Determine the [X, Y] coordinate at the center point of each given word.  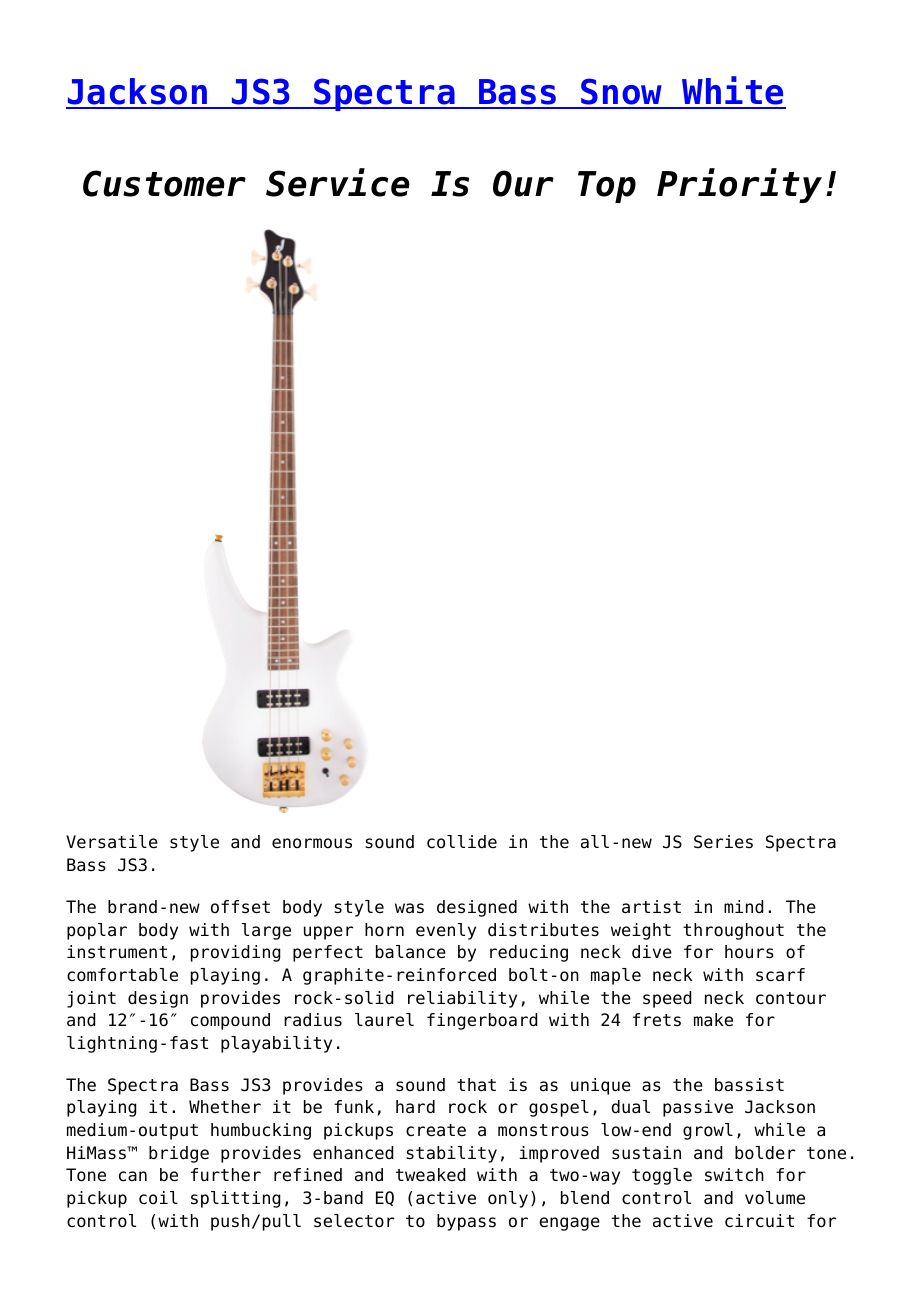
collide [462, 842]
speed [667, 999]
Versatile [112, 842]
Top [607, 187]
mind [743, 907]
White [733, 92]
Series [723, 842]
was [409, 908]
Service [338, 182]
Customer [164, 183]
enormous [312, 843]
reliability [462, 999]
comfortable [122, 975]
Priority [739, 185]
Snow [622, 93]
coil [158, 1198]
